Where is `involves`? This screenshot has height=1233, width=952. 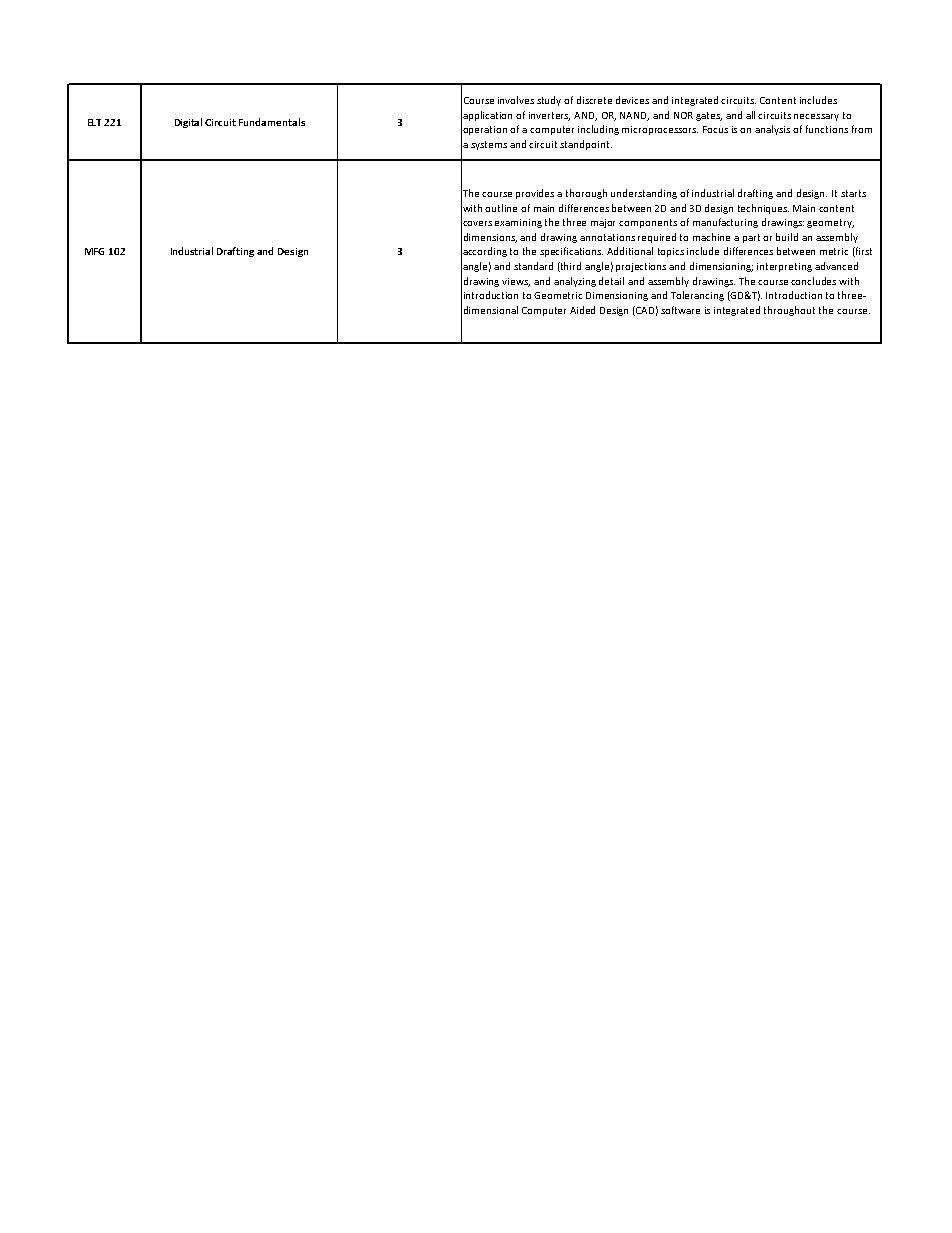
involves is located at coordinates (516, 100).
